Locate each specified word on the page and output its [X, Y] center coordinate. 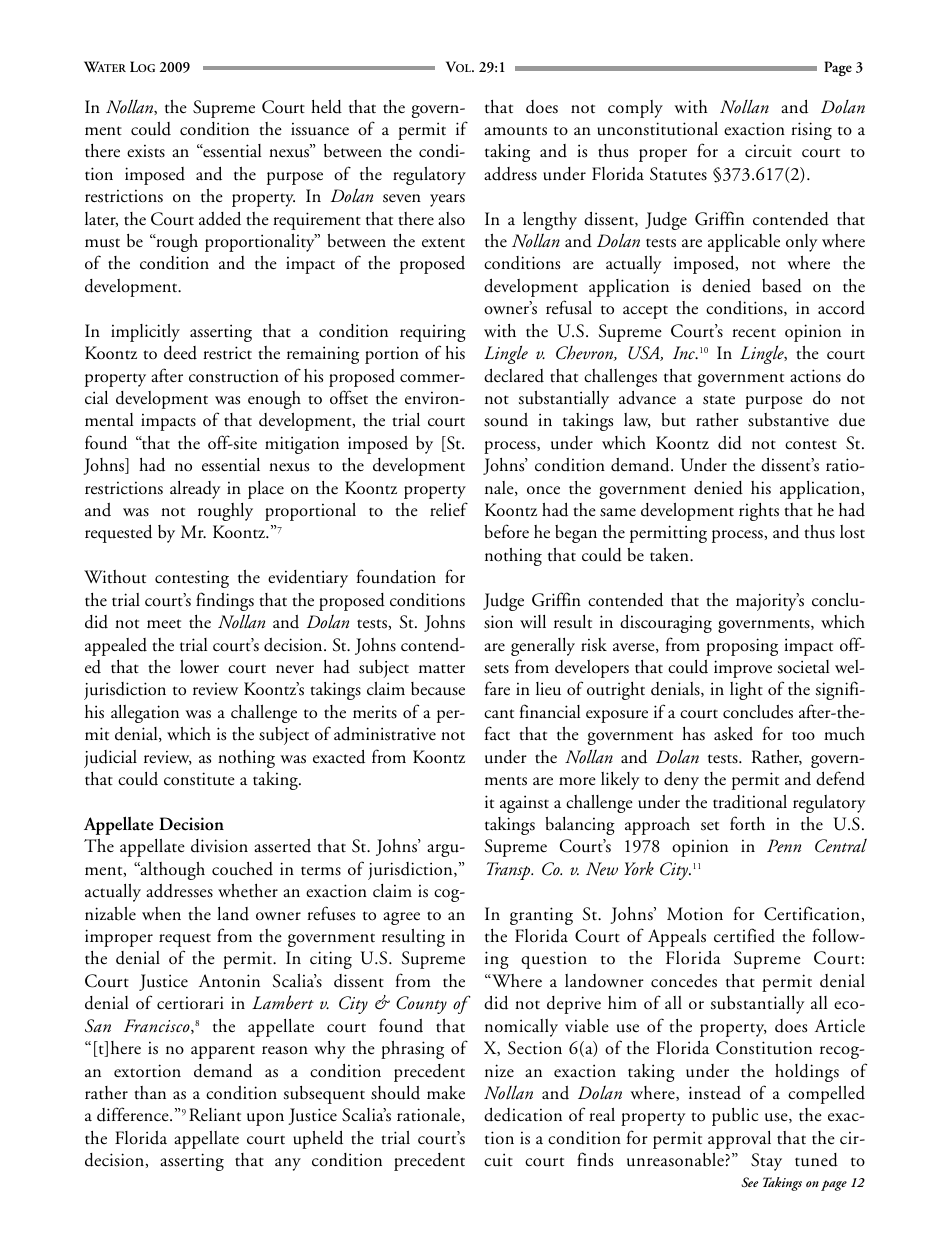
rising [811, 131]
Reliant [215, 1115]
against [524, 804]
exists [146, 151]
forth [747, 823]
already [195, 490]
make [446, 1092]
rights [759, 512]
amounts [515, 131]
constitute [199, 779]
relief [449, 509]
